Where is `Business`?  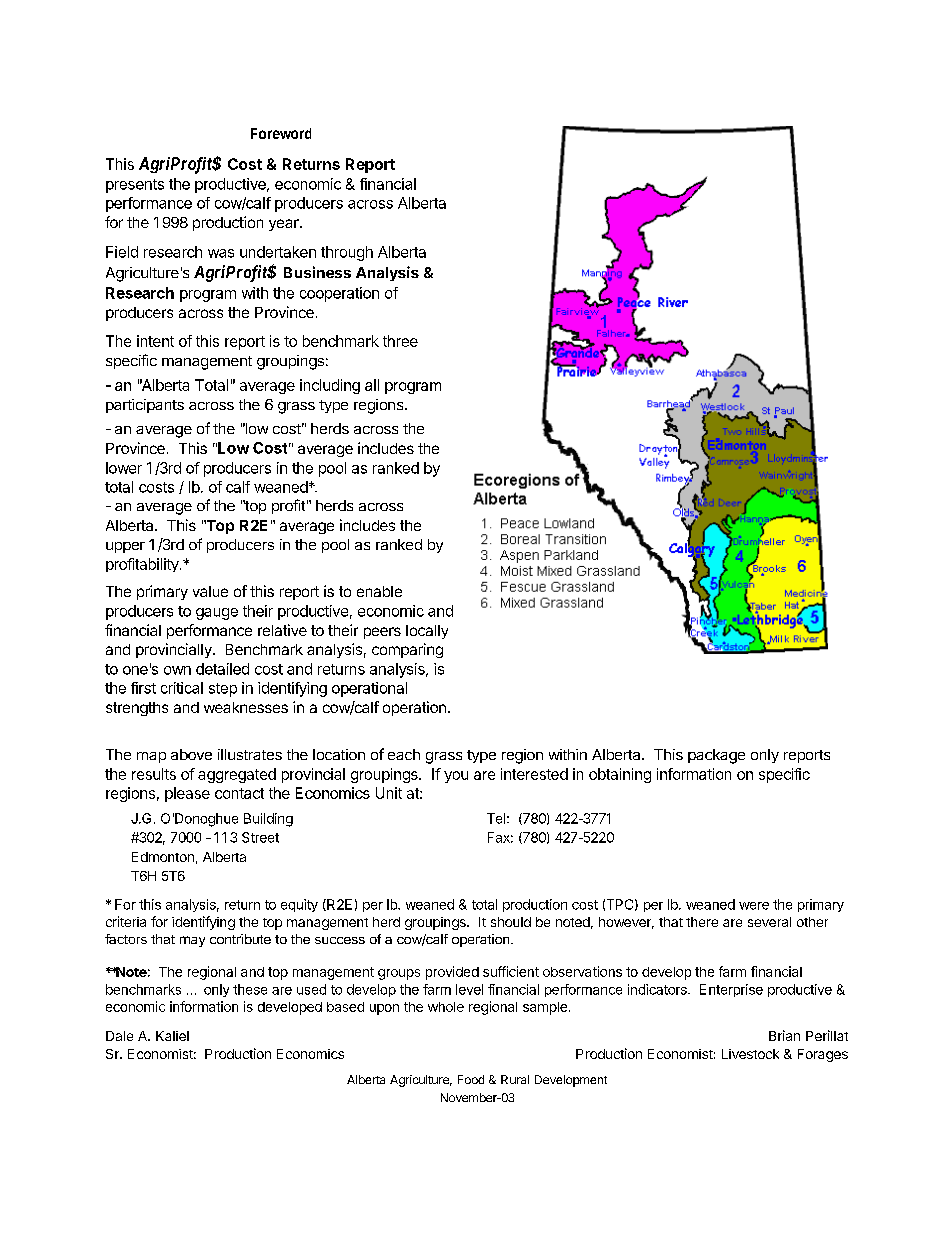 Business is located at coordinates (317, 272).
